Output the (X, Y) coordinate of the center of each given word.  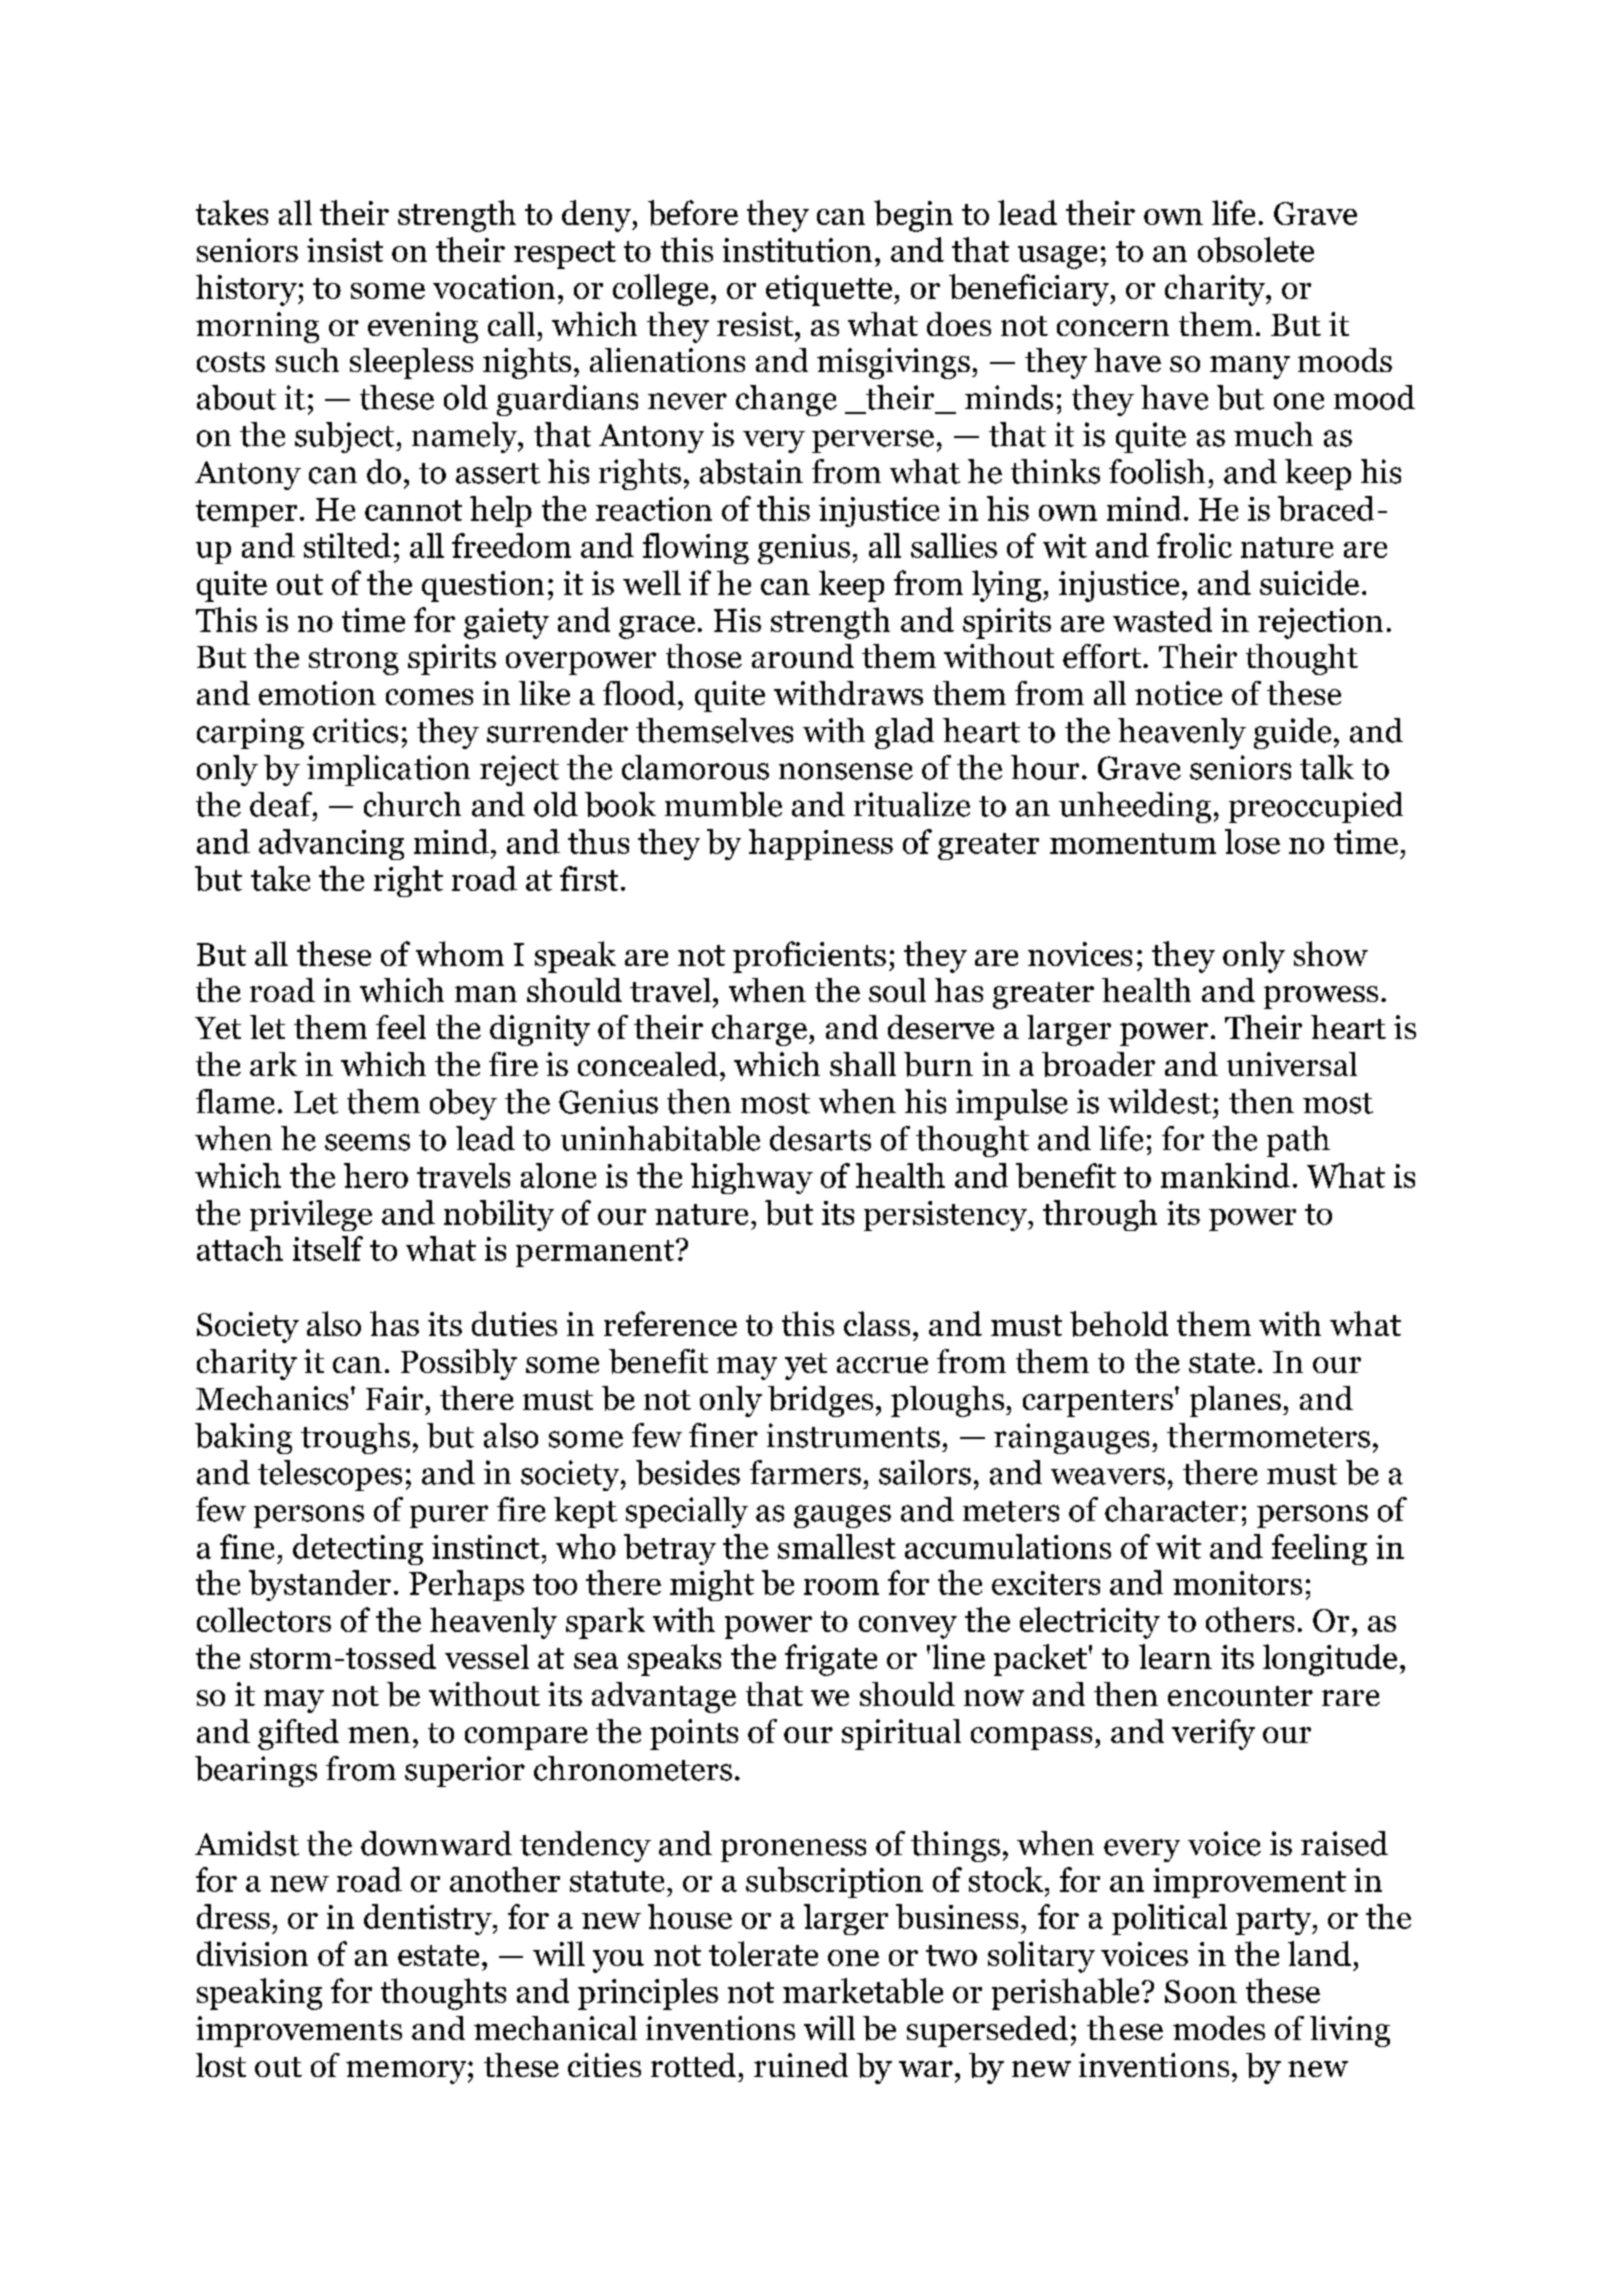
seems (367, 1142)
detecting (358, 1549)
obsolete (1256, 250)
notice (1178, 693)
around (803, 656)
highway (752, 1178)
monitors (1237, 1583)
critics (355, 730)
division (252, 1953)
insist (345, 250)
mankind (1225, 1175)
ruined (801, 2065)
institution (797, 250)
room (841, 1587)
